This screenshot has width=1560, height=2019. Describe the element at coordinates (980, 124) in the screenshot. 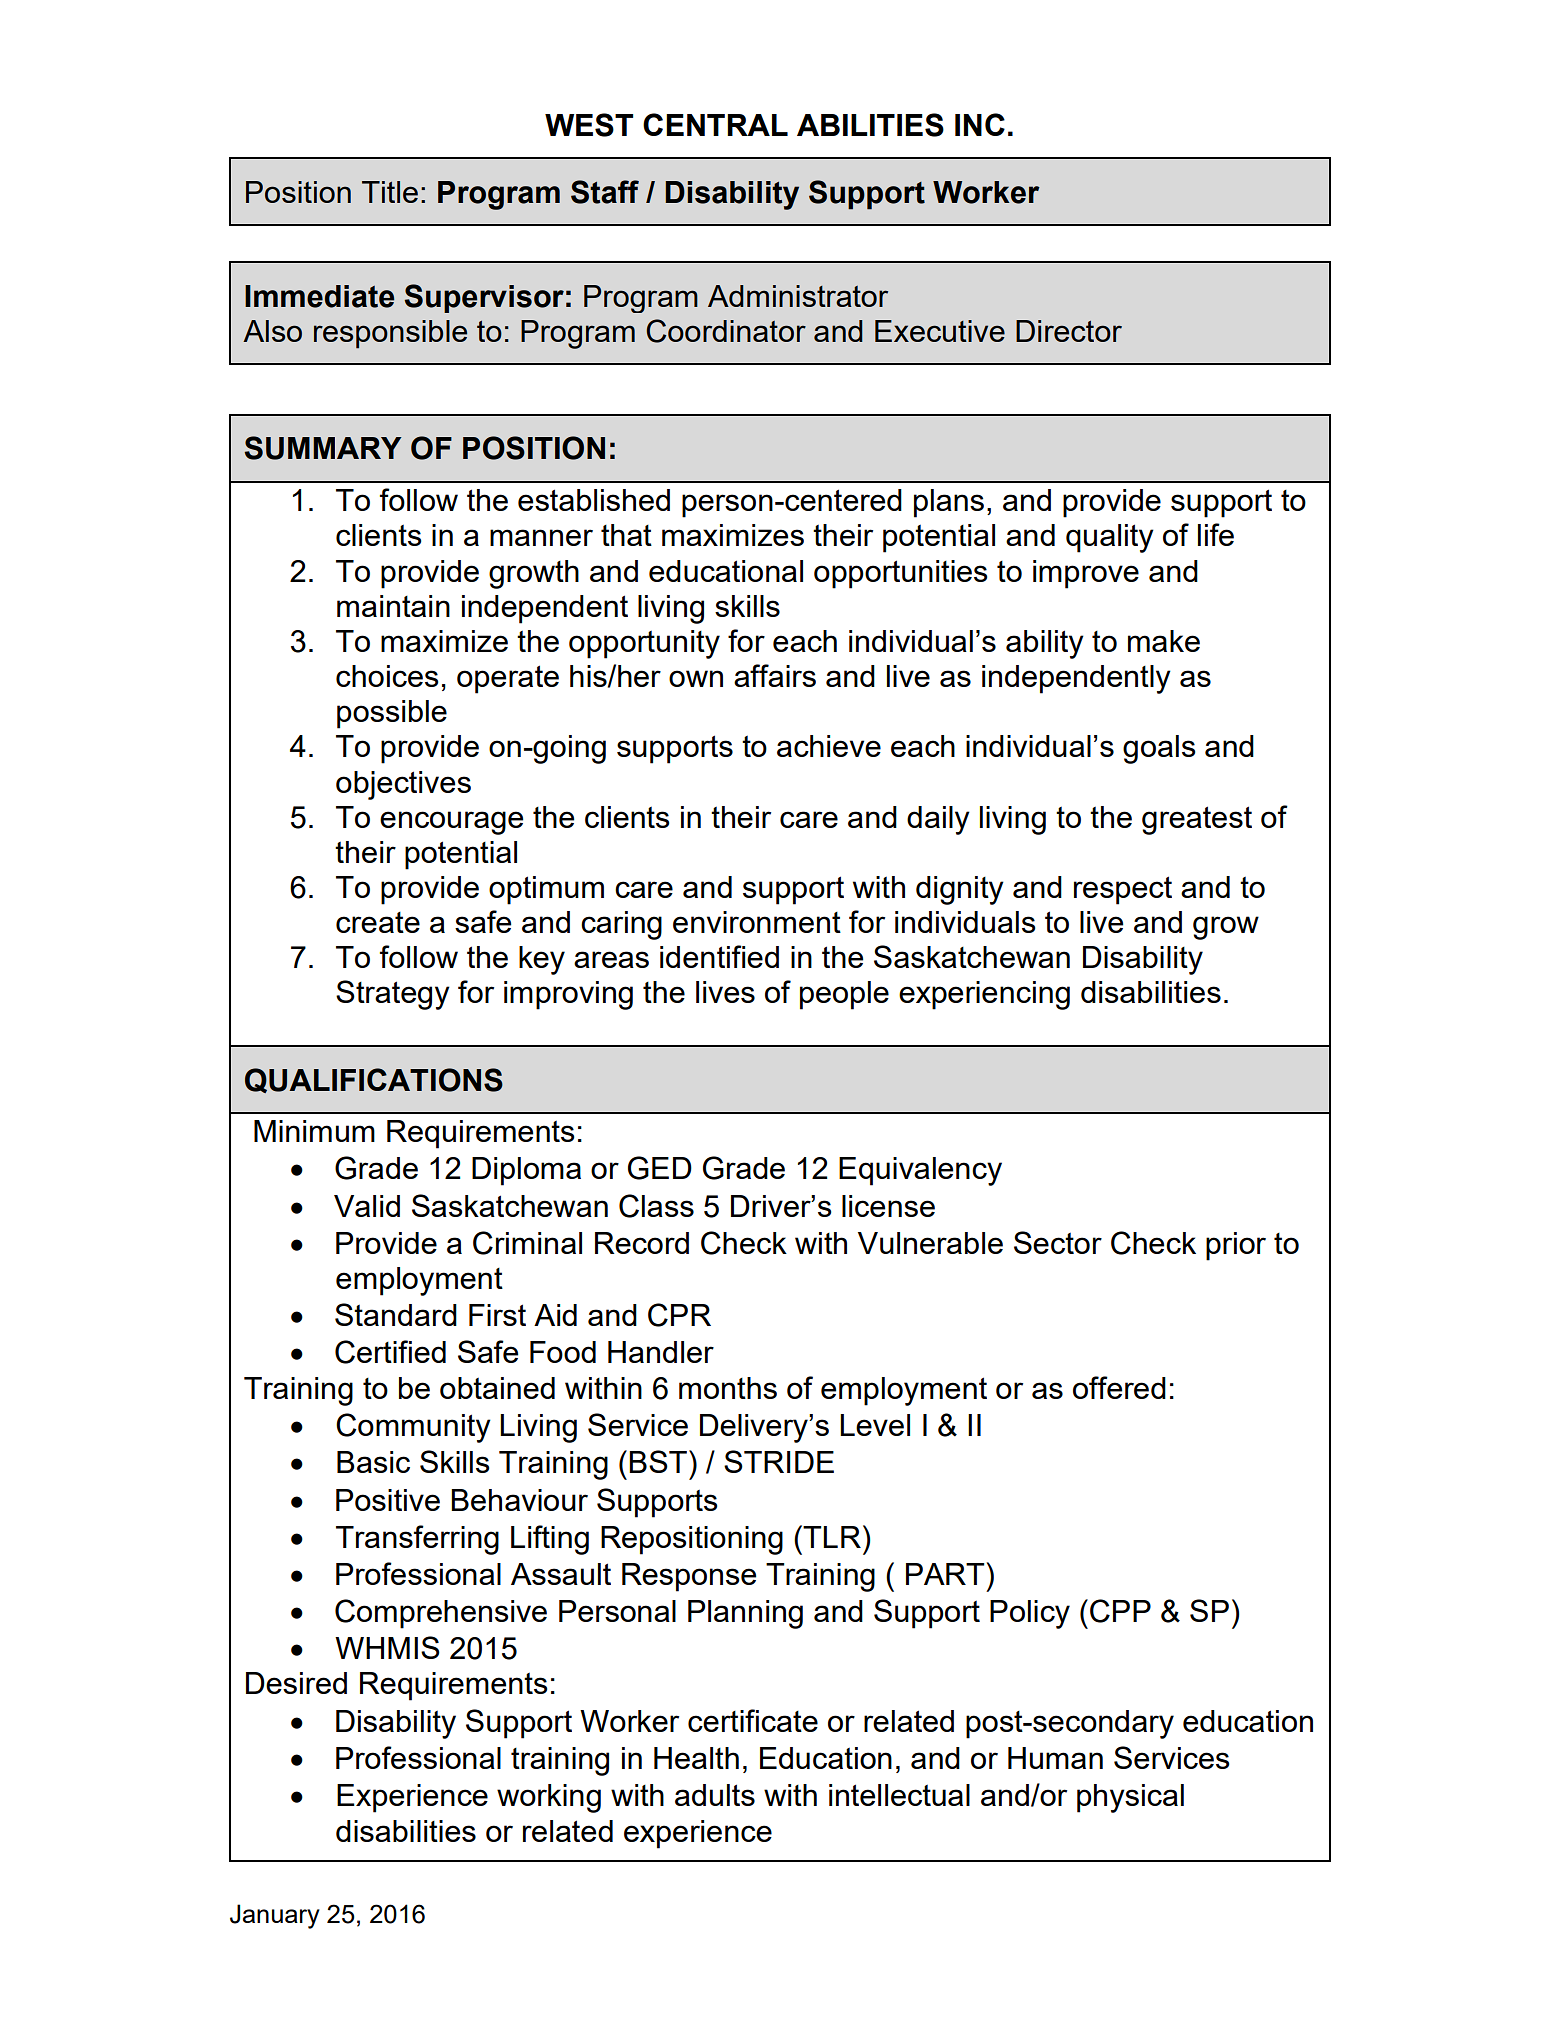

I see `INC` at that location.
